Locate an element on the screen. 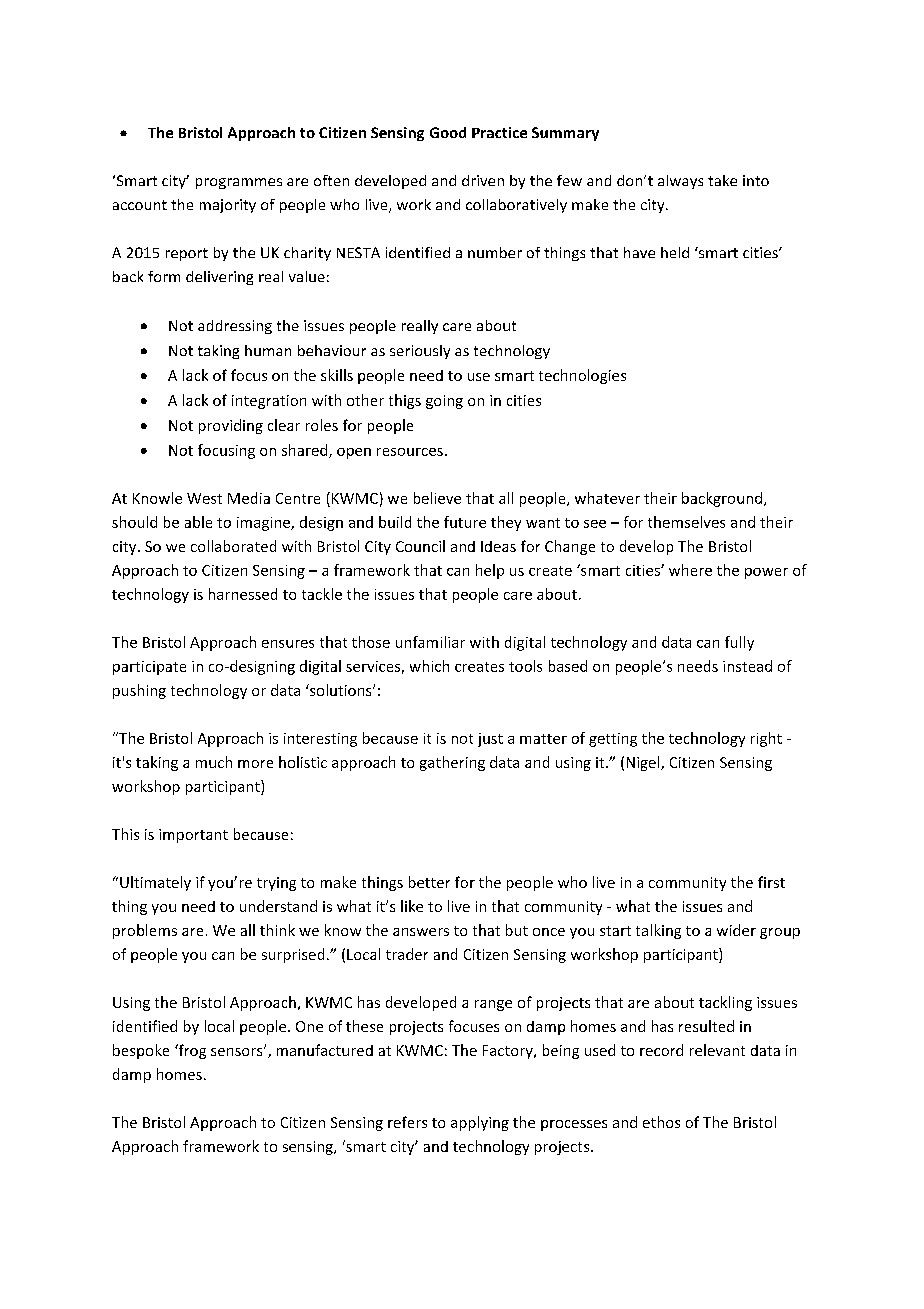 The width and height of the screenshot is (924, 1309). applying is located at coordinates (480, 1123).
